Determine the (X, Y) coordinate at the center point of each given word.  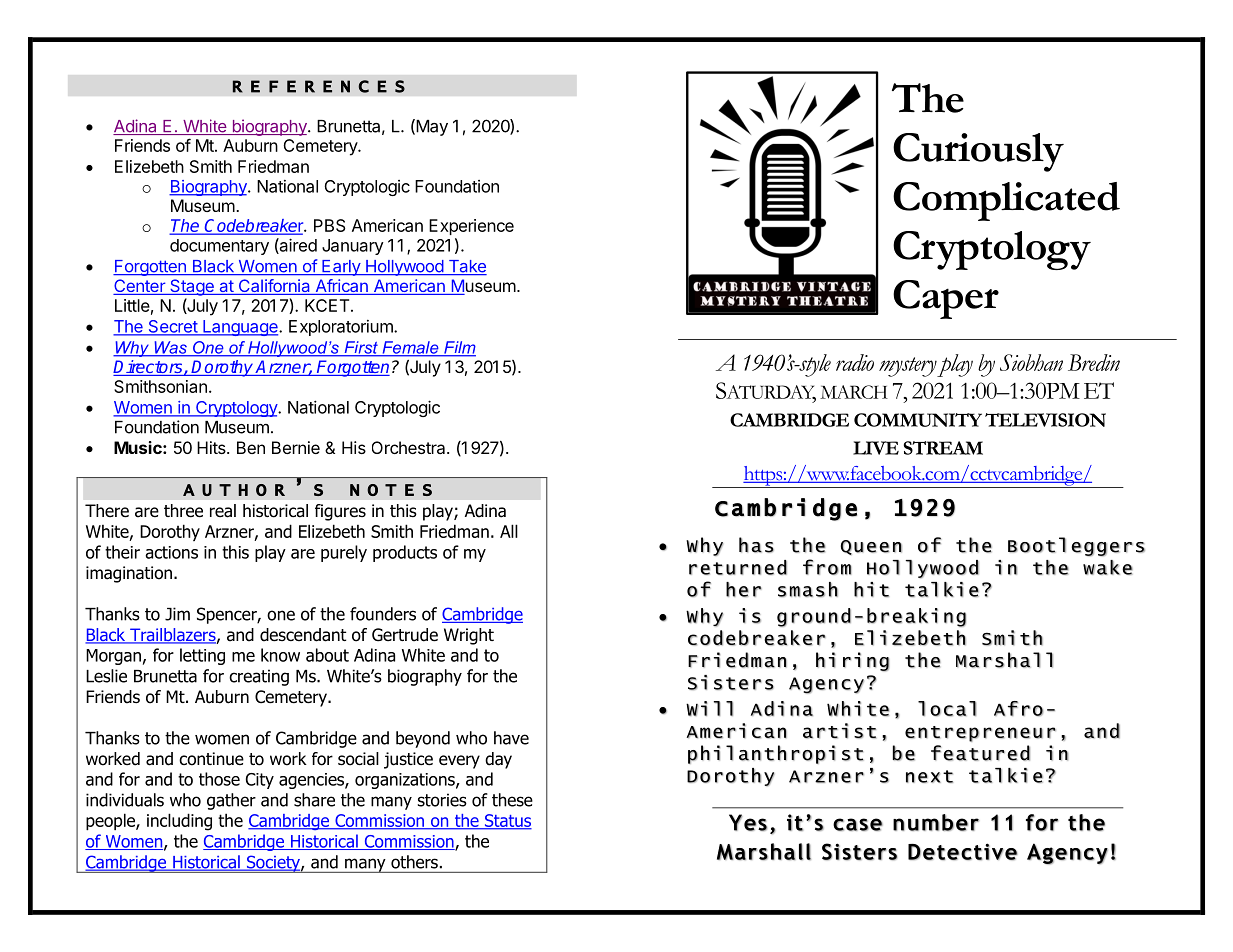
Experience (471, 227)
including (179, 822)
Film (459, 348)
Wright (469, 636)
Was (170, 348)
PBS (329, 225)
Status (507, 822)
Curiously (978, 152)
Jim (177, 614)
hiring (852, 662)
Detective (963, 852)
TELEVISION (1045, 420)
